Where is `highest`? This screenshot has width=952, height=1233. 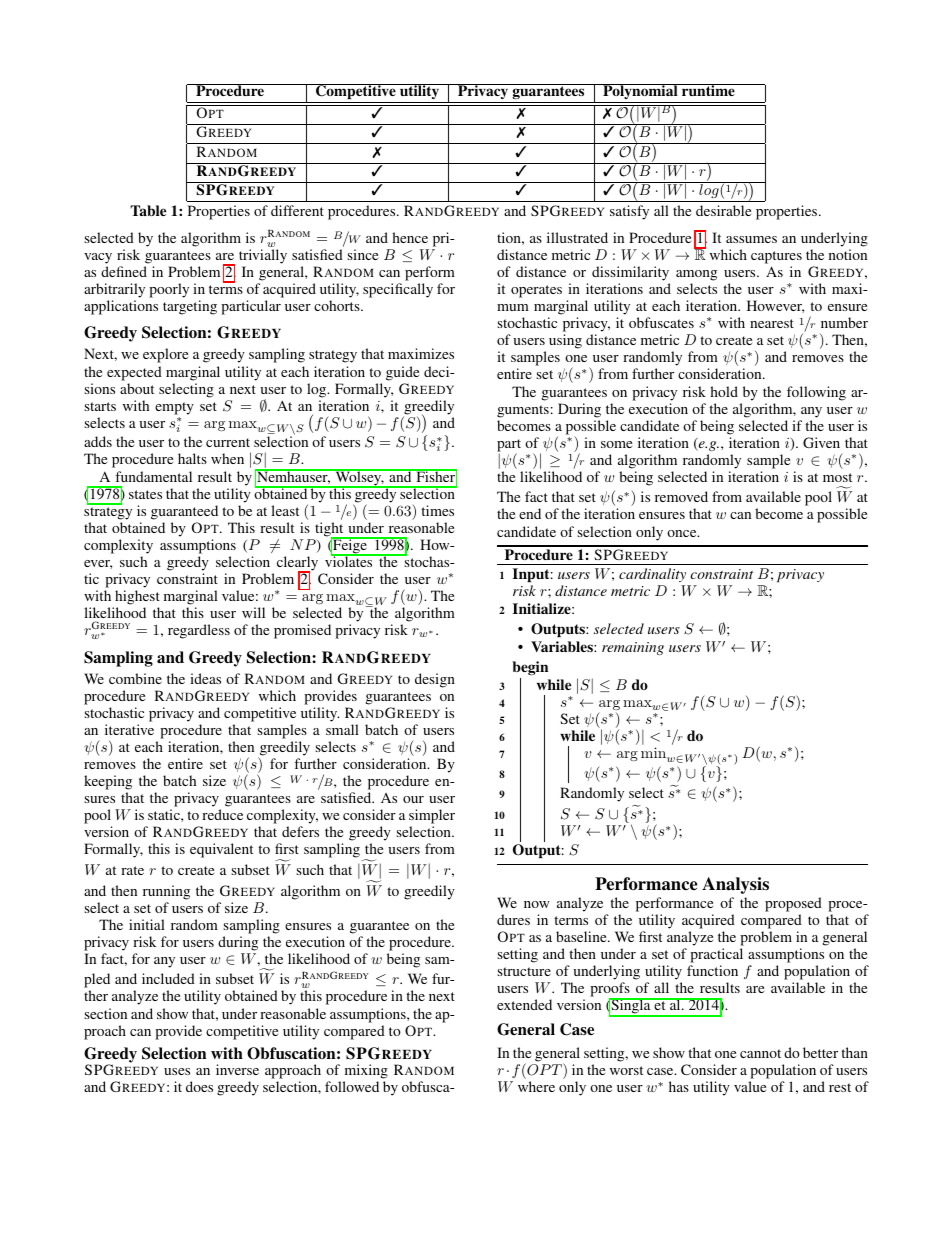
highest is located at coordinates (137, 597).
